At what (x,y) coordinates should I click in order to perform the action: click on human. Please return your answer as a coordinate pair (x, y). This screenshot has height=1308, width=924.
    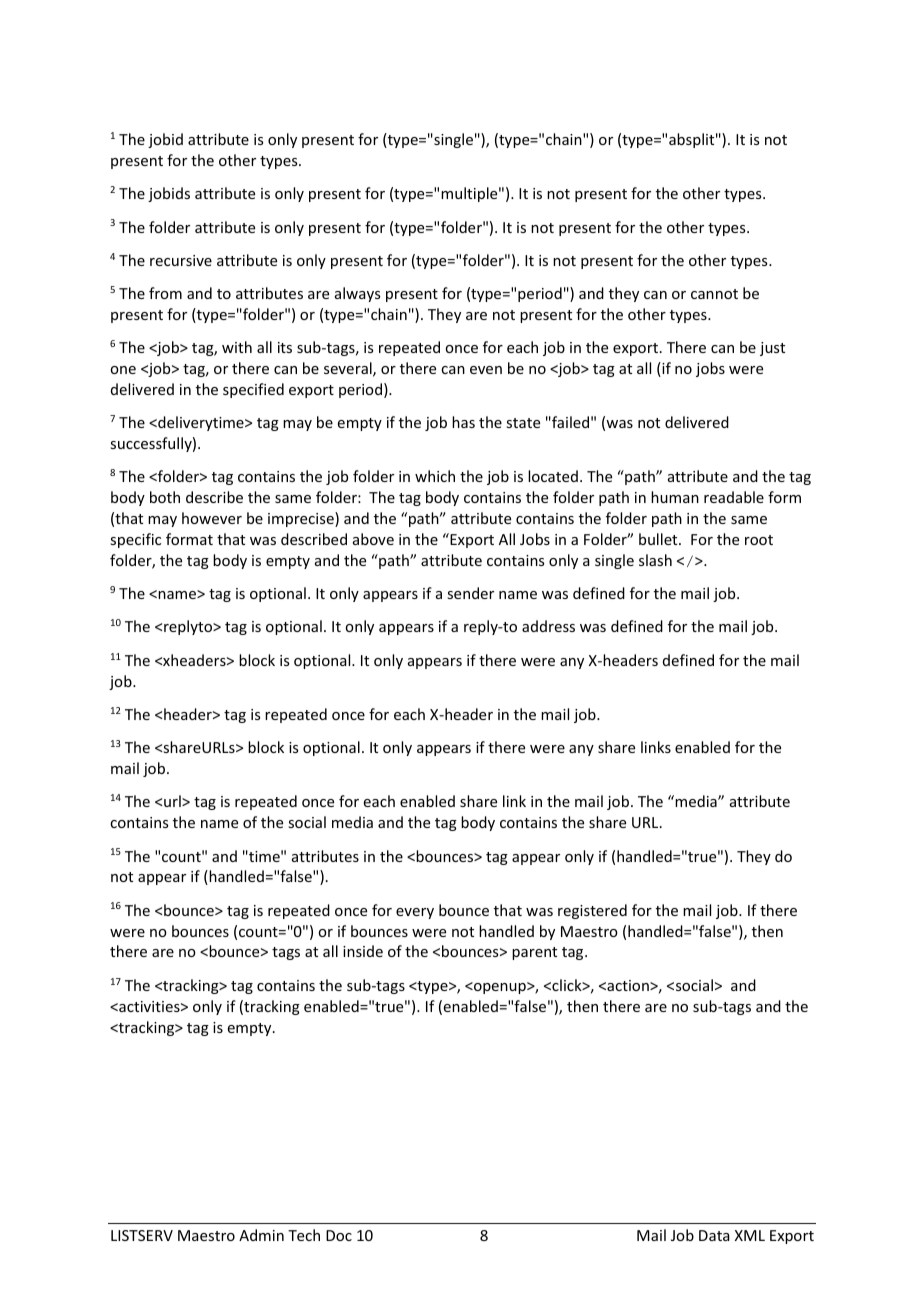
    Looking at the image, I should click on (675, 497).
